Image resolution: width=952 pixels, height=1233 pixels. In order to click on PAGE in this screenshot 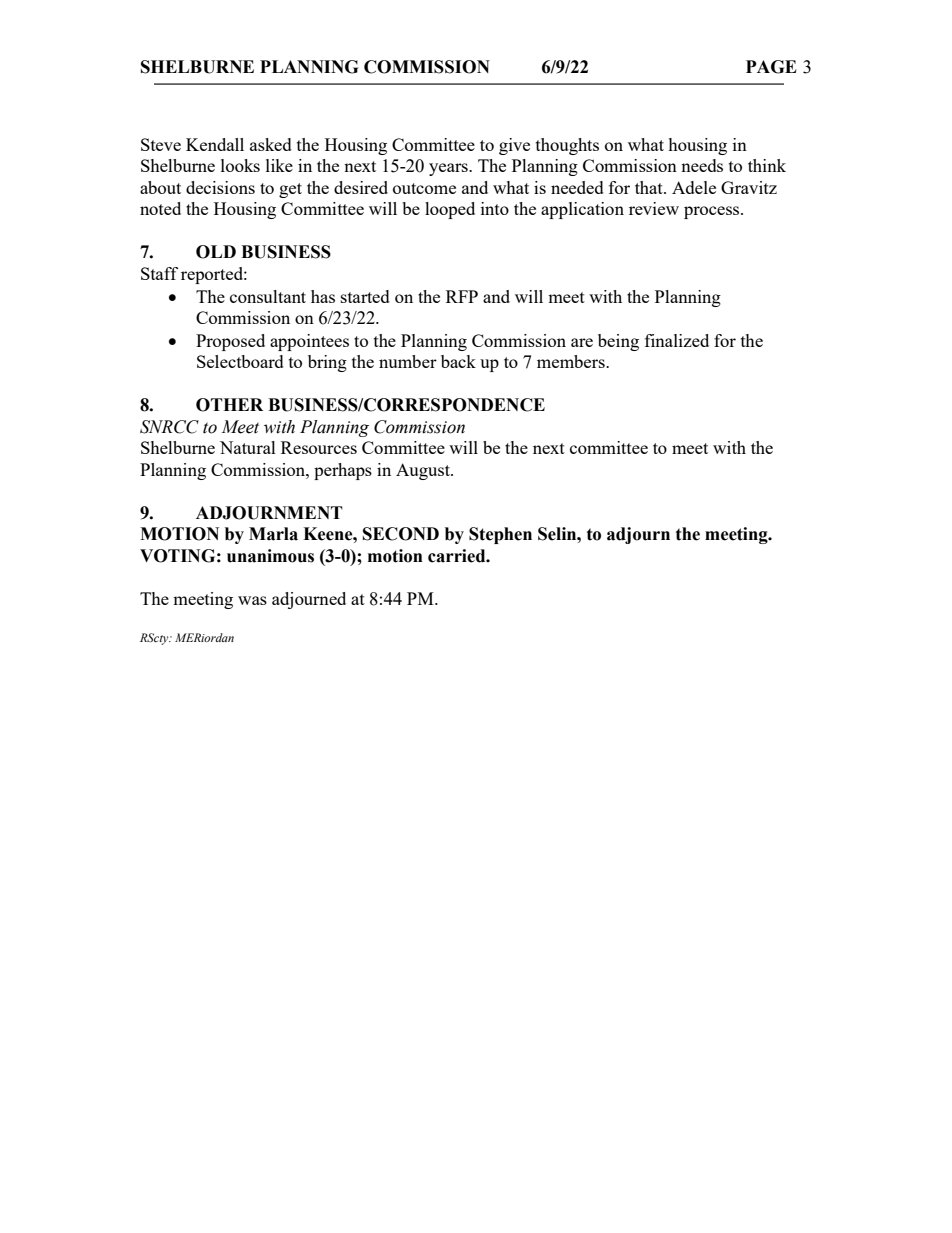, I will do `click(771, 67)`.
